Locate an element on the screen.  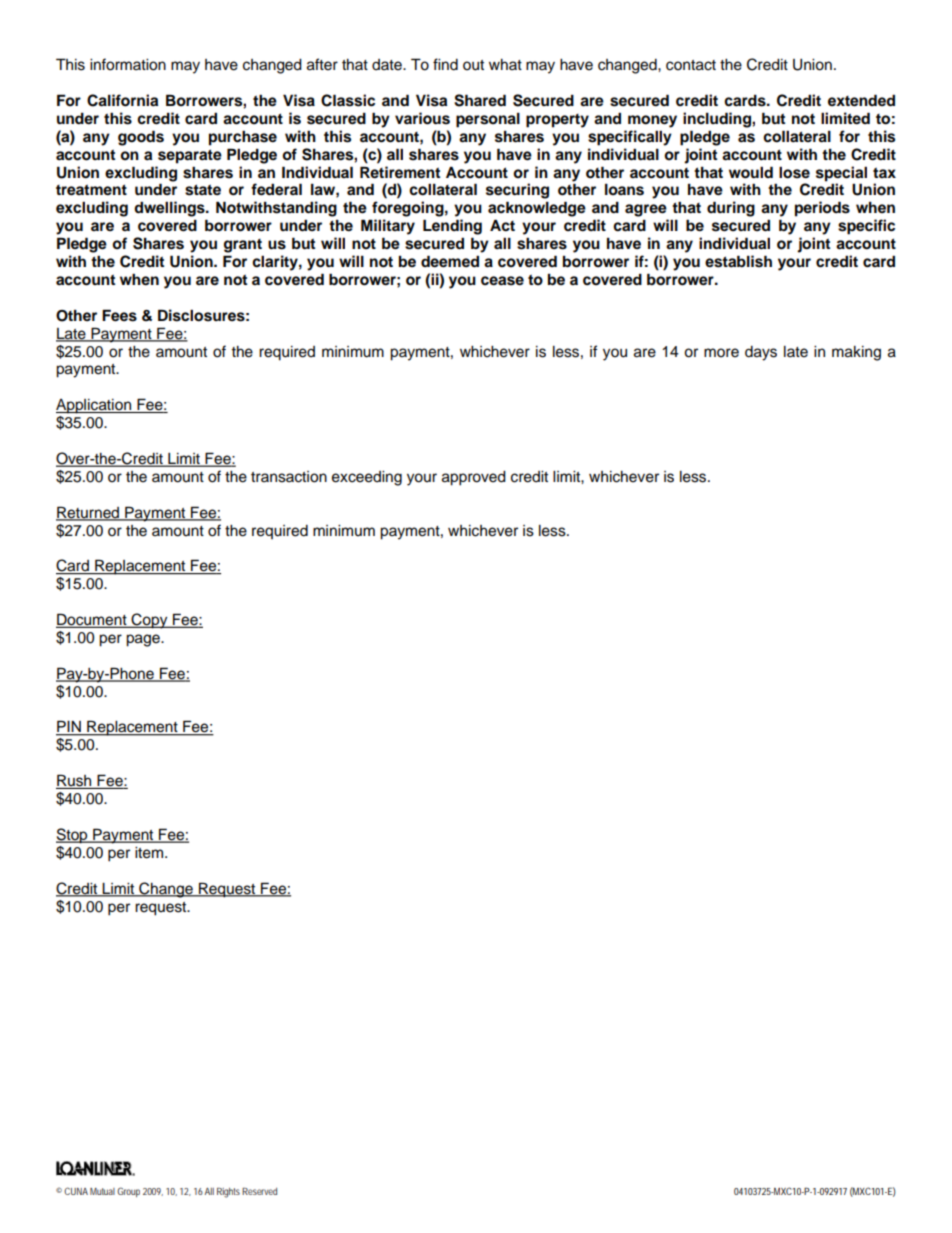
cease is located at coordinates (502, 281).
